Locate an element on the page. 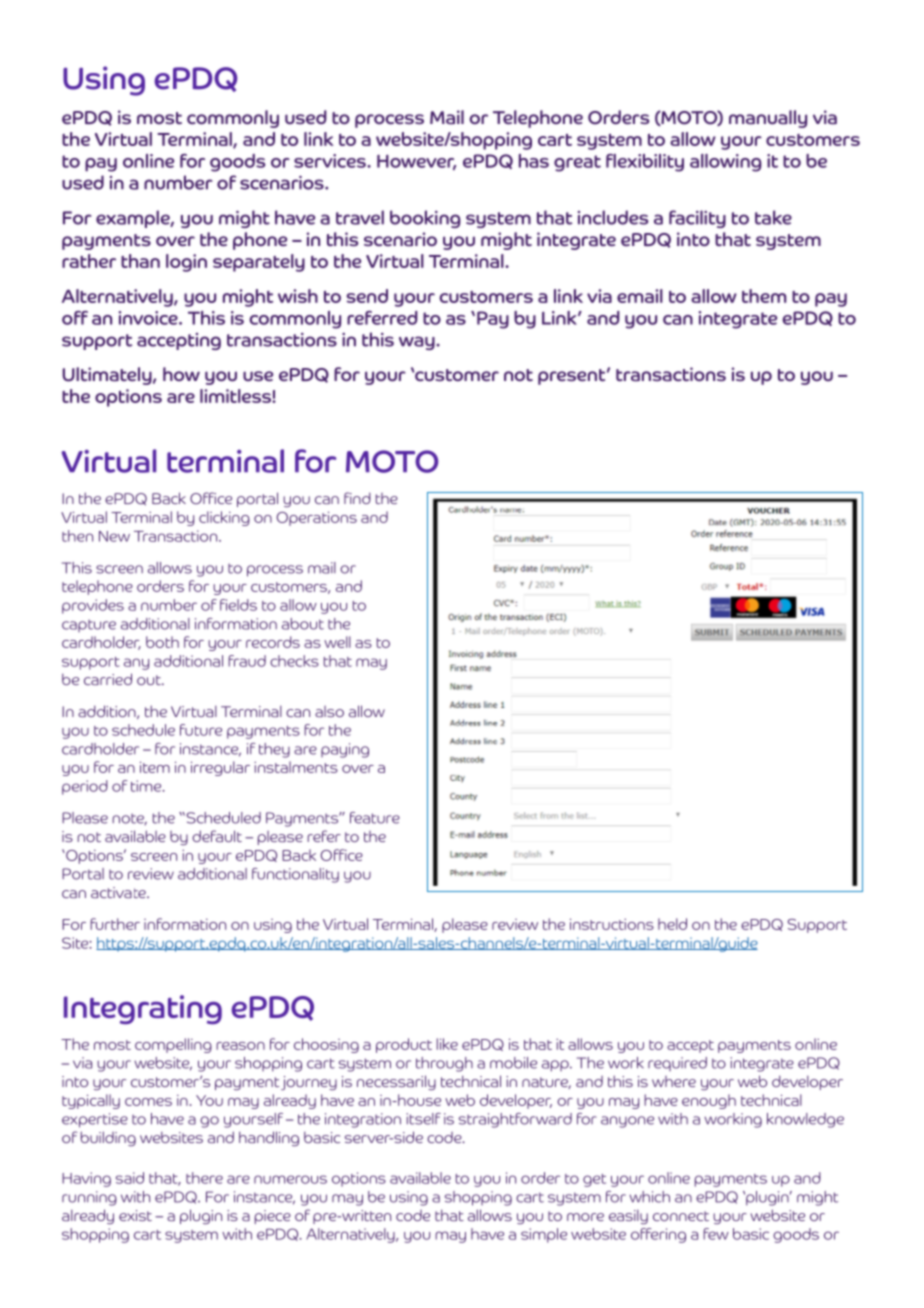  both is located at coordinates (162, 642).
